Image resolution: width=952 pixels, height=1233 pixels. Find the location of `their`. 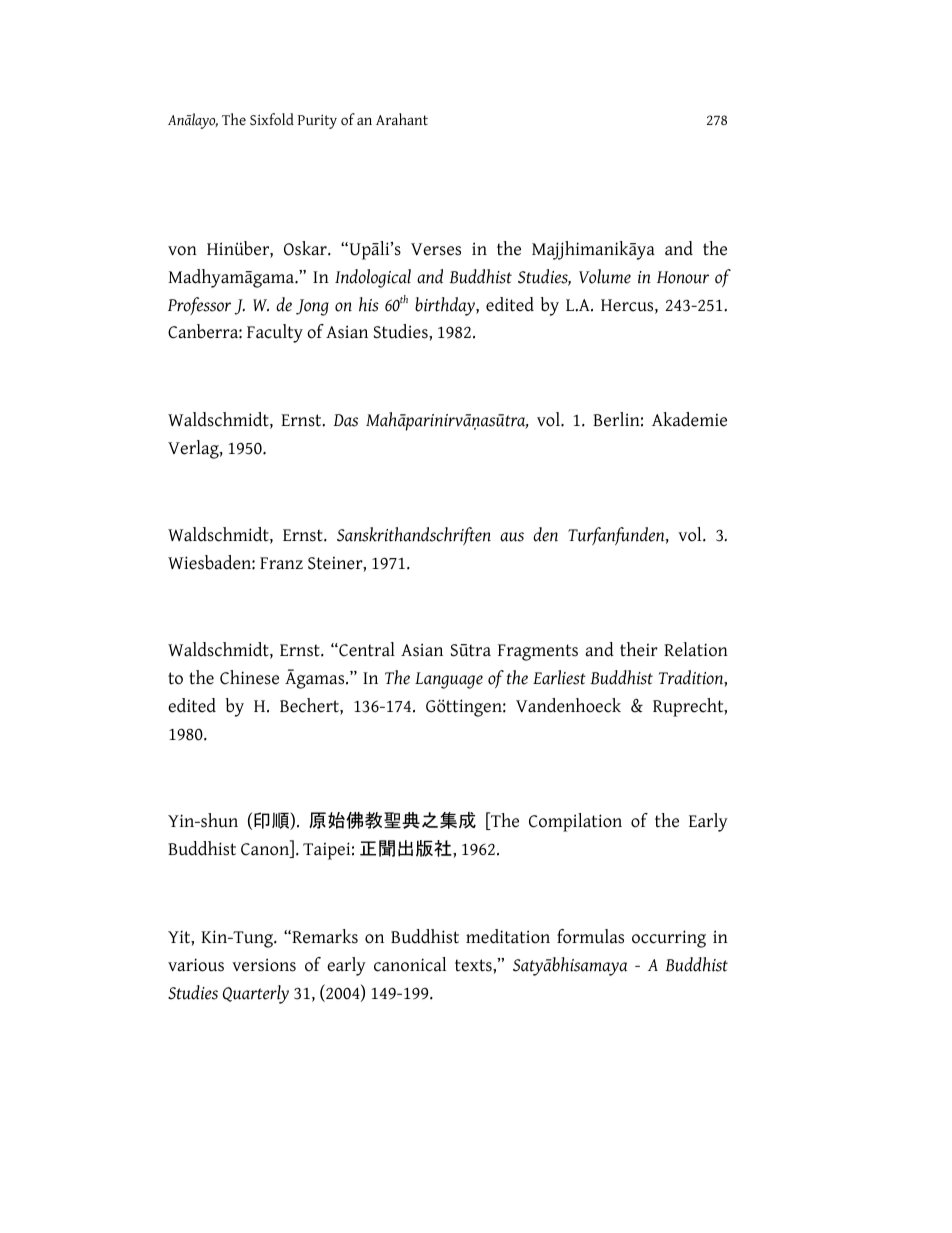

their is located at coordinates (639, 649).
